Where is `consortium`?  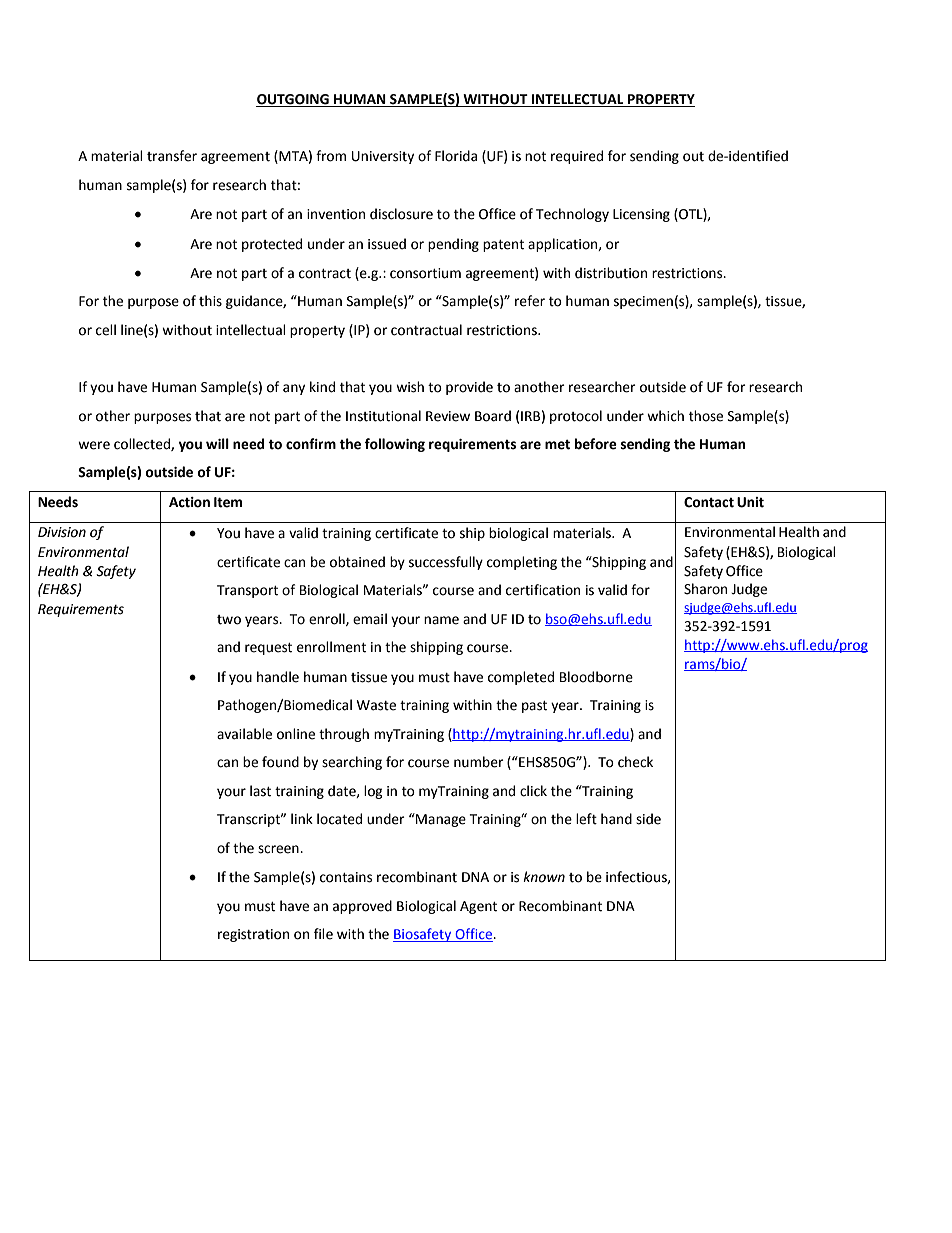 consortium is located at coordinates (425, 273).
